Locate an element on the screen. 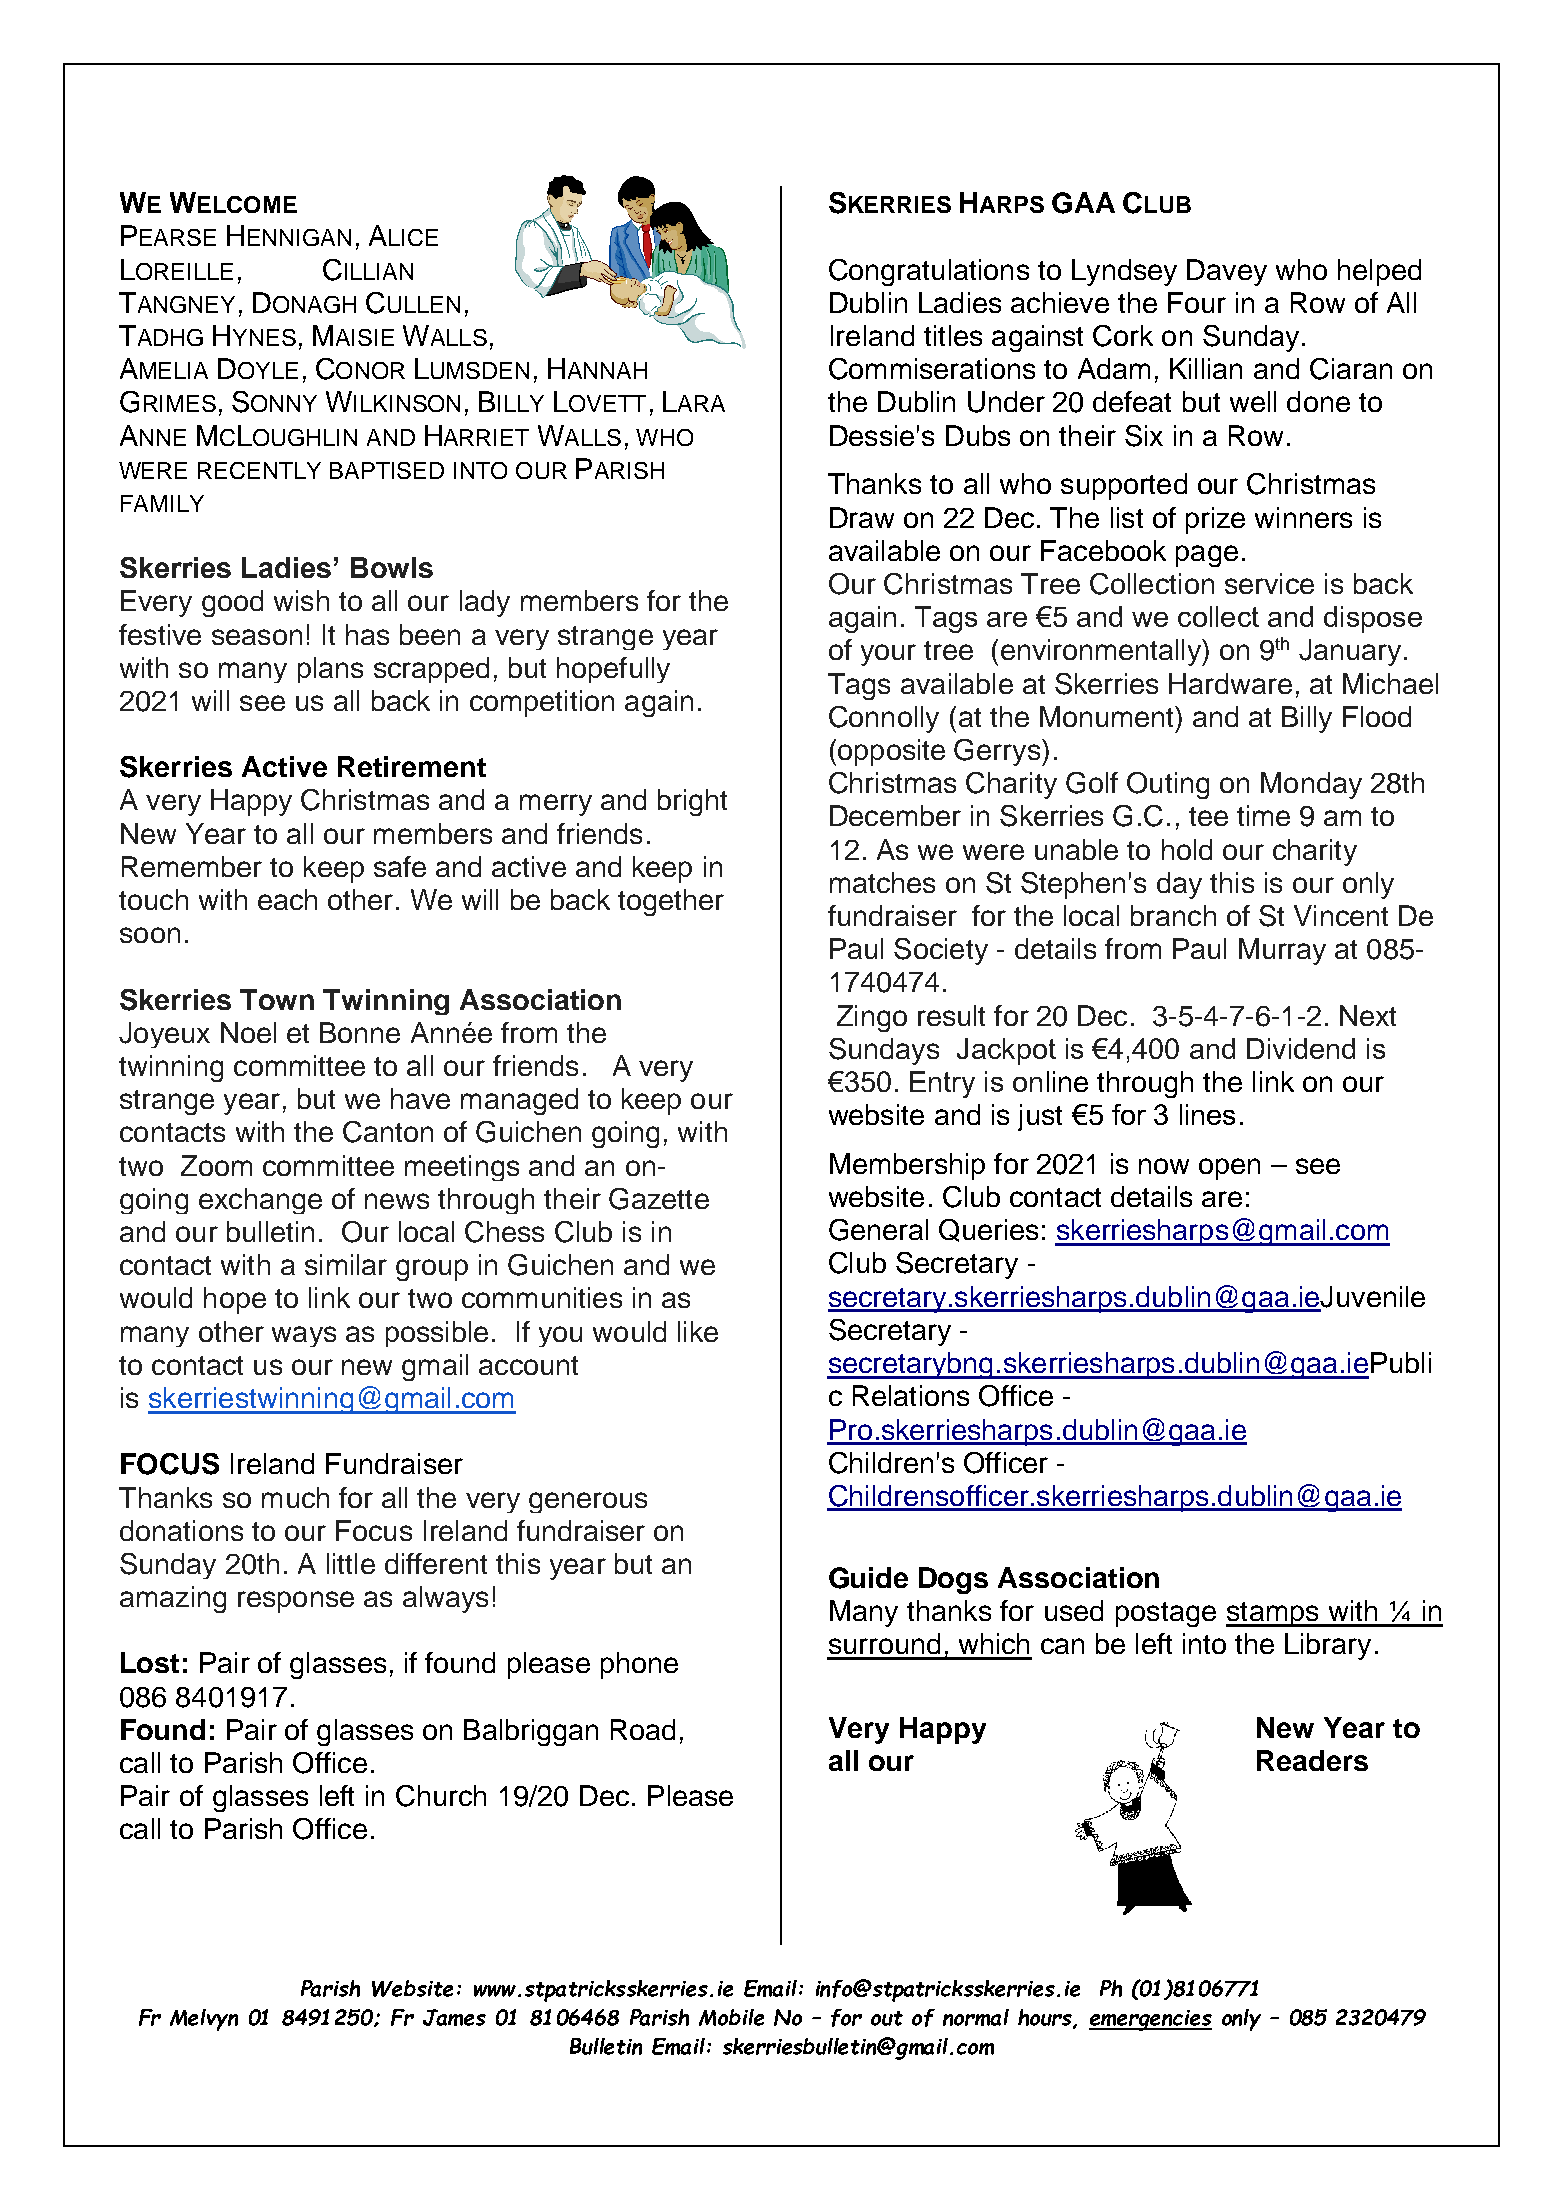 This screenshot has height=2209, width=1562. Zoom is located at coordinates (216, 1165).
